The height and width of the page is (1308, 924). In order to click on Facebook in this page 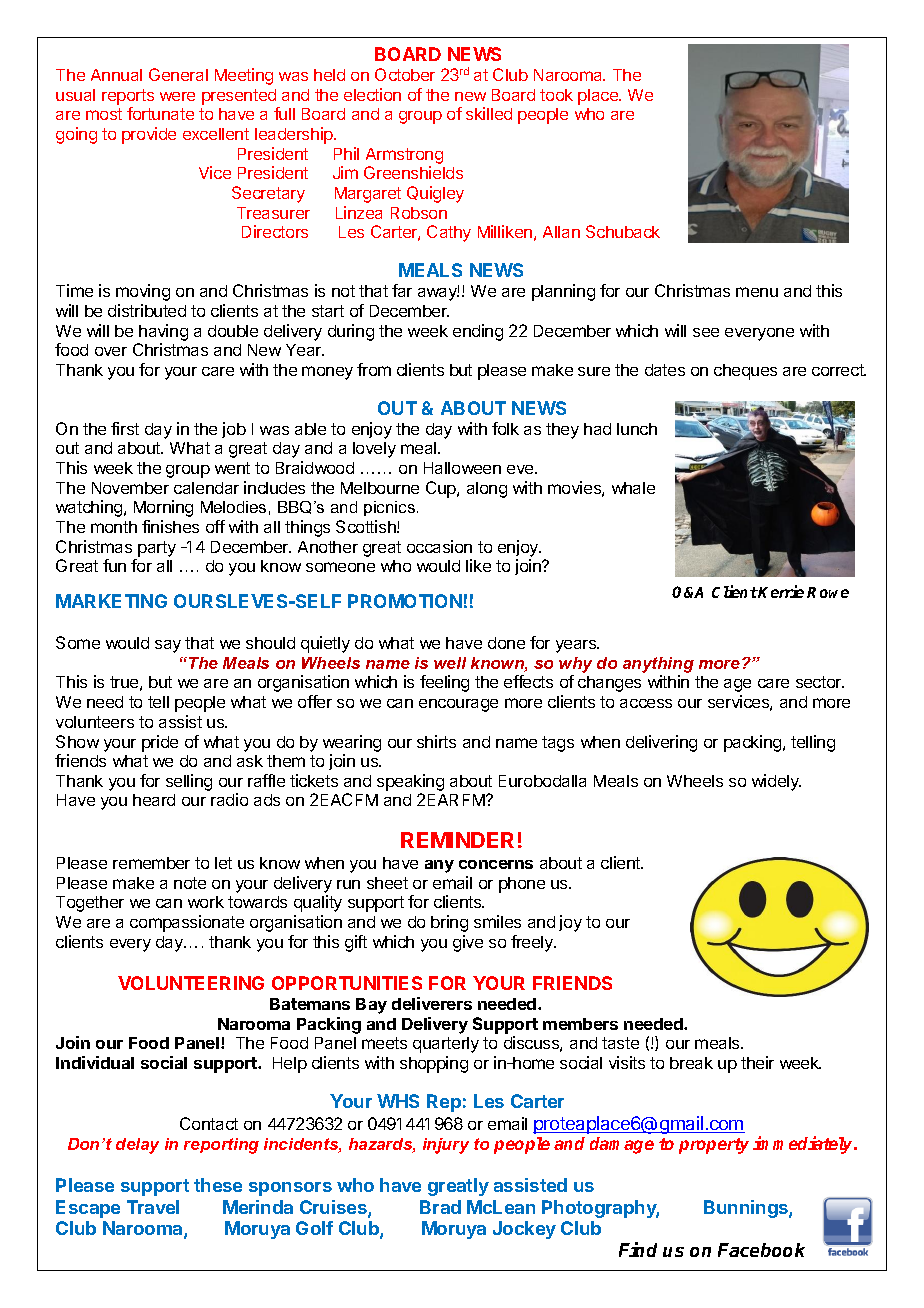, I will do `click(761, 1250)`.
